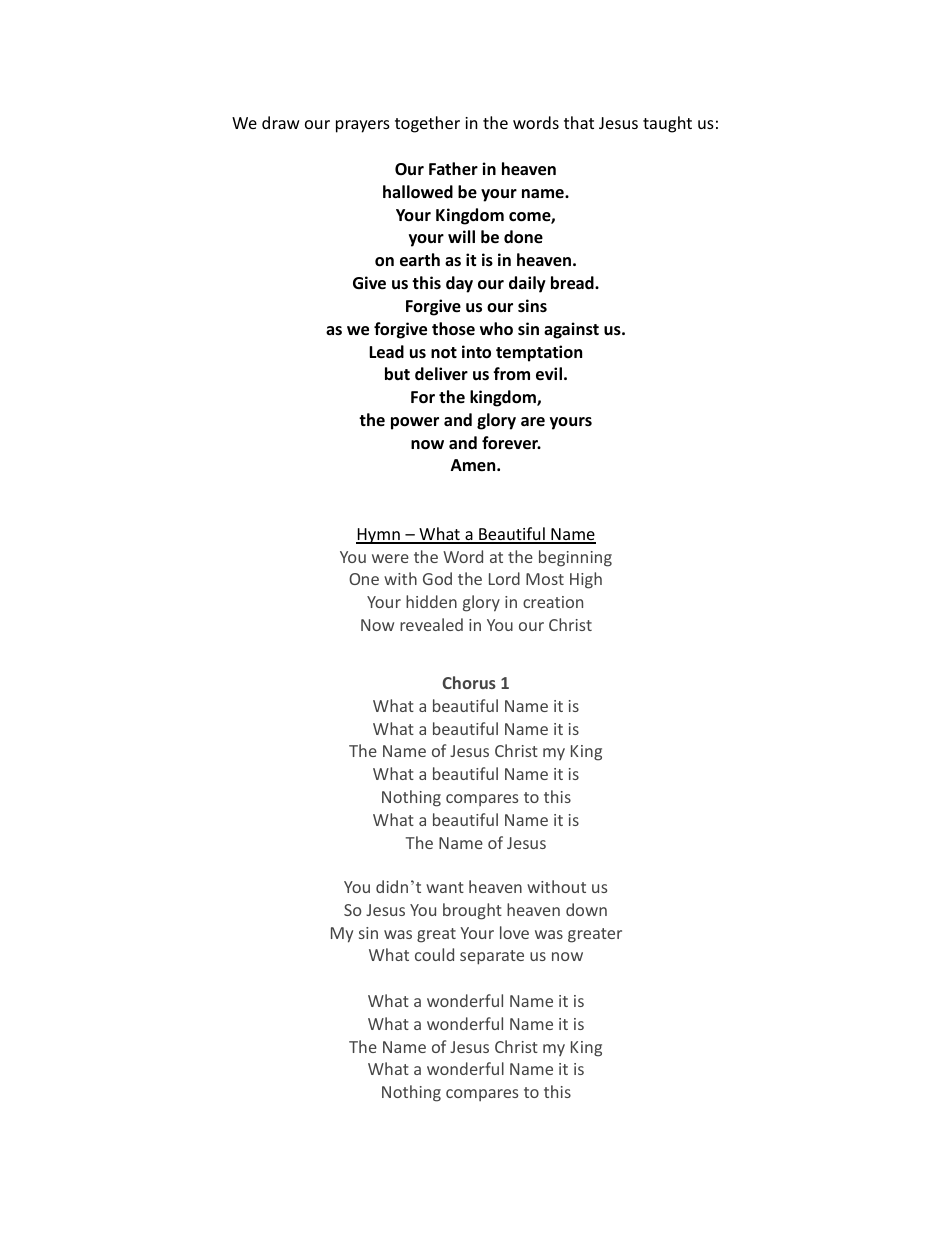 Image resolution: width=952 pixels, height=1233 pixels. I want to click on prayers, so click(363, 126).
